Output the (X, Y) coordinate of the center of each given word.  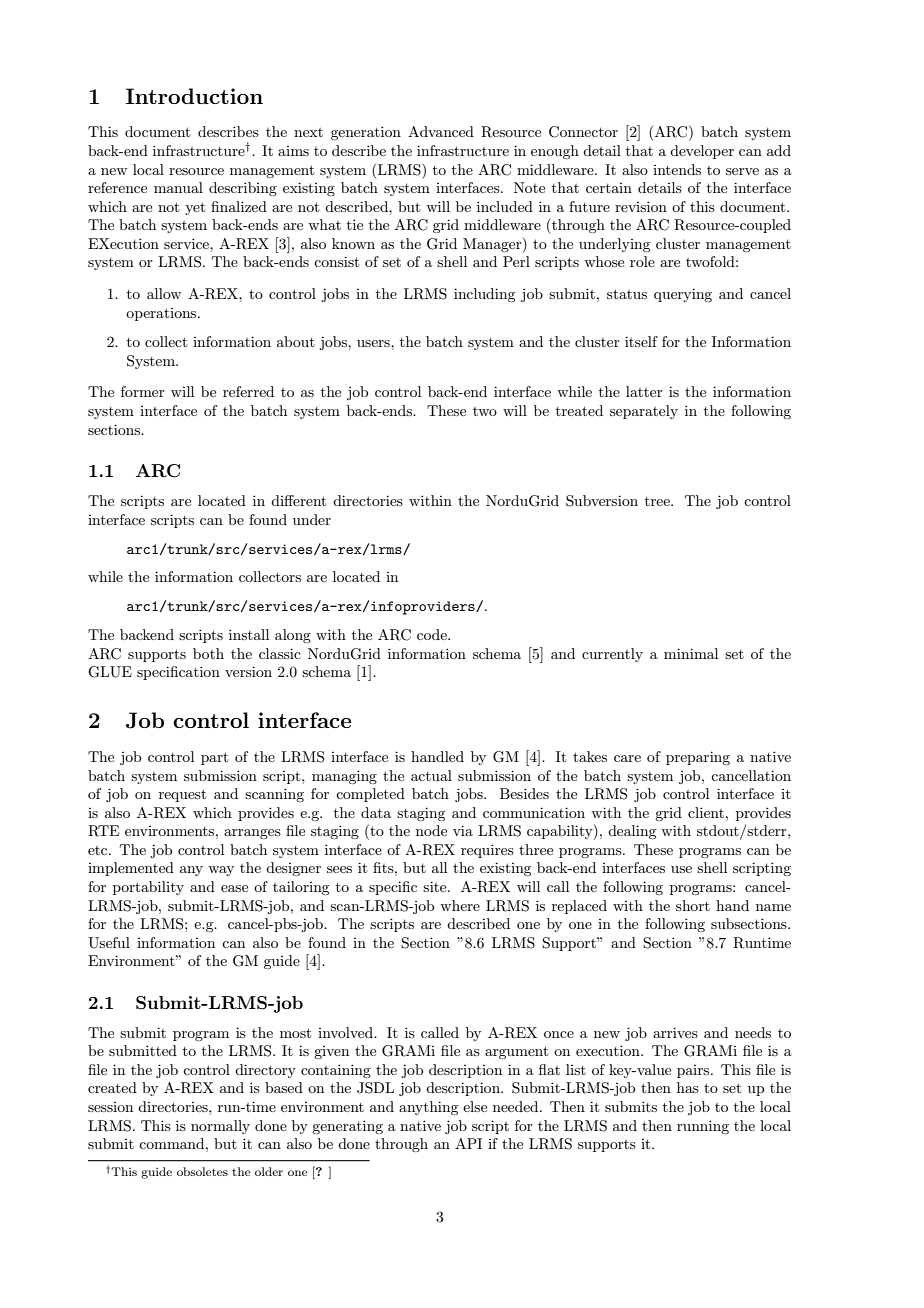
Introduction (194, 96)
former (143, 391)
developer (702, 152)
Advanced (441, 131)
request (182, 795)
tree (658, 501)
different (298, 500)
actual (431, 775)
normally (220, 1127)
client (706, 812)
